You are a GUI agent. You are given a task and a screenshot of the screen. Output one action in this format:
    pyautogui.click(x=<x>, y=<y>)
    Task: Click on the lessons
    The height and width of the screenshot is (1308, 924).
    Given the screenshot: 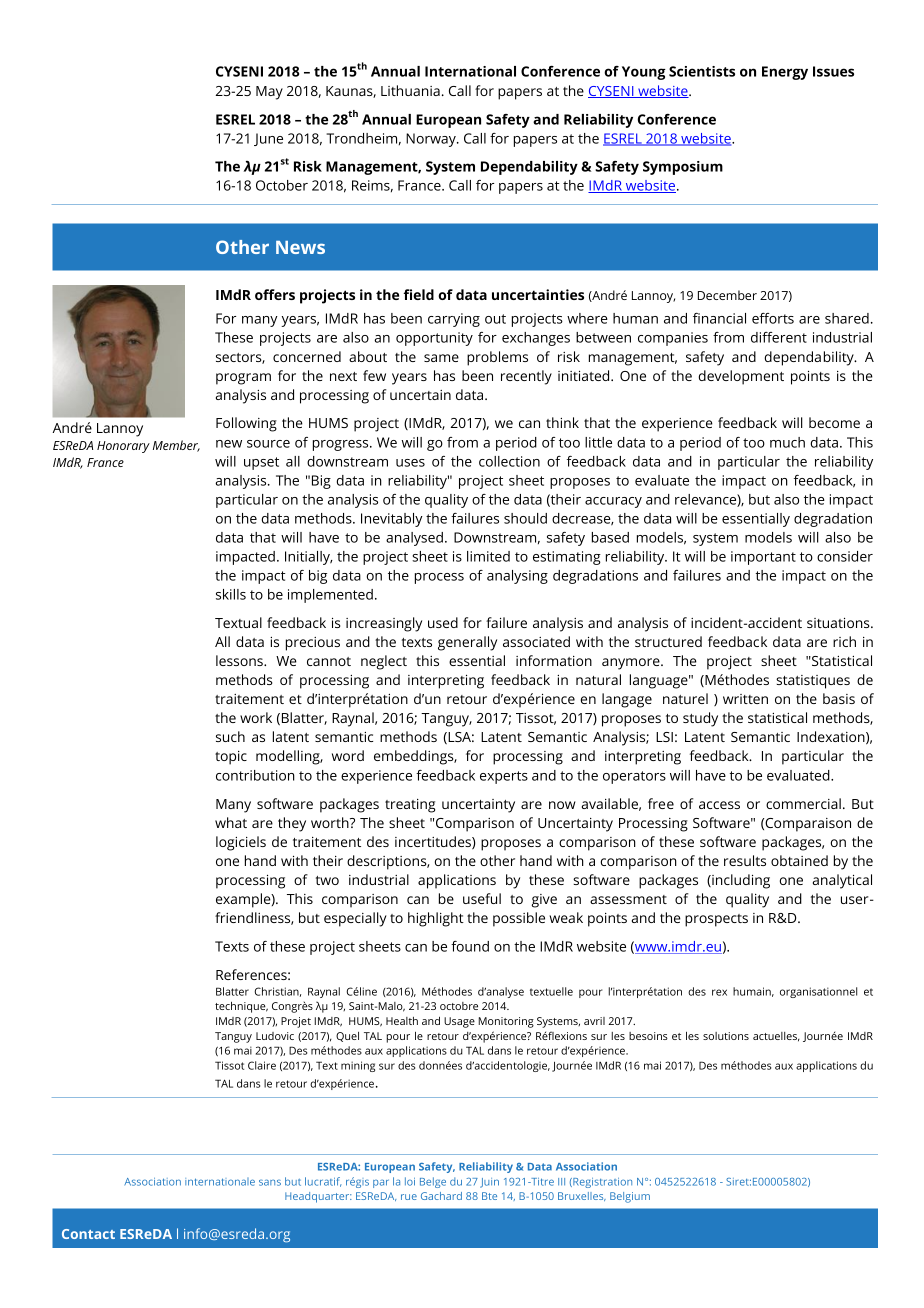 What is the action you would take?
    pyautogui.click(x=240, y=660)
